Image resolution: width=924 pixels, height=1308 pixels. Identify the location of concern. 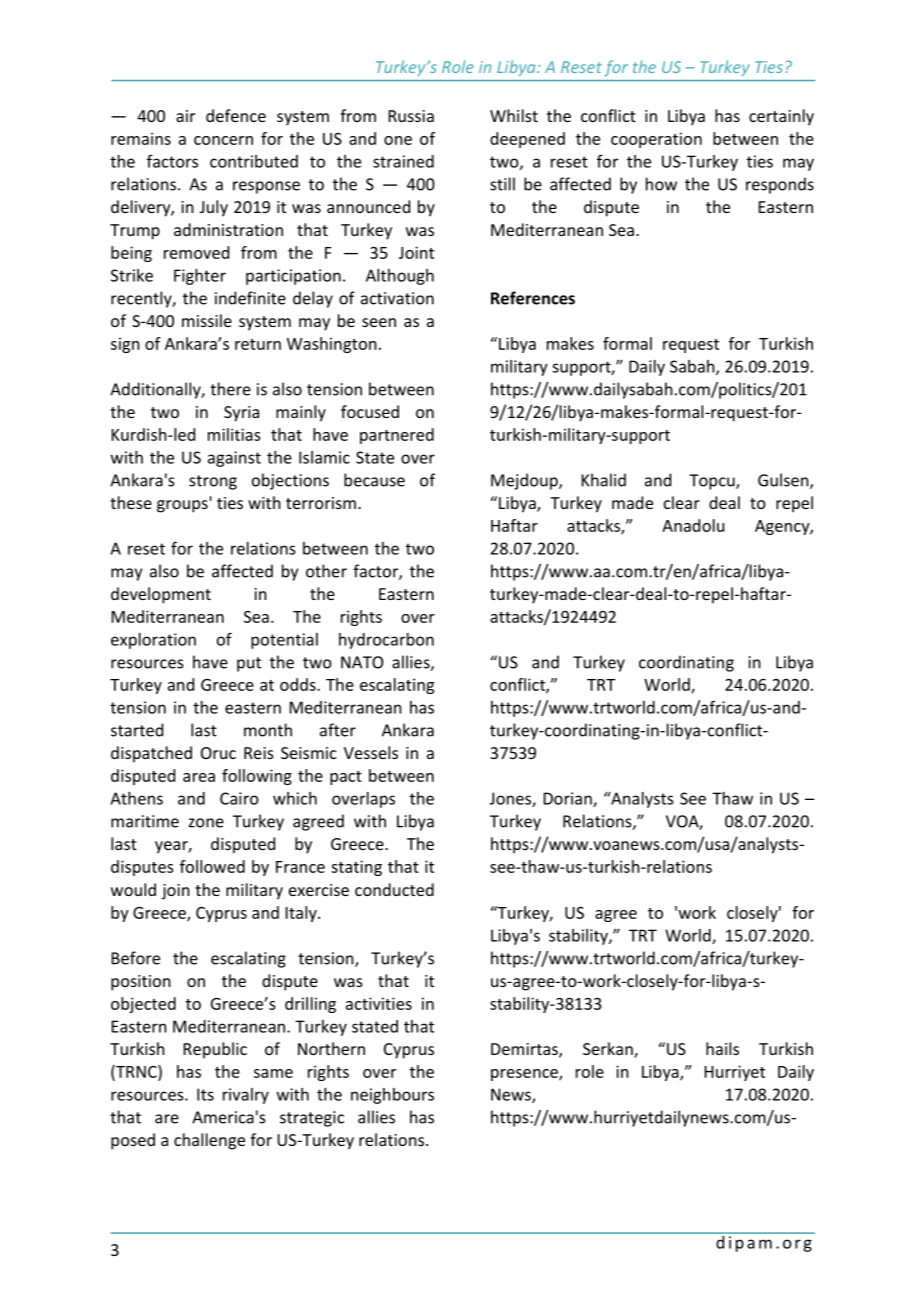
(223, 140).
